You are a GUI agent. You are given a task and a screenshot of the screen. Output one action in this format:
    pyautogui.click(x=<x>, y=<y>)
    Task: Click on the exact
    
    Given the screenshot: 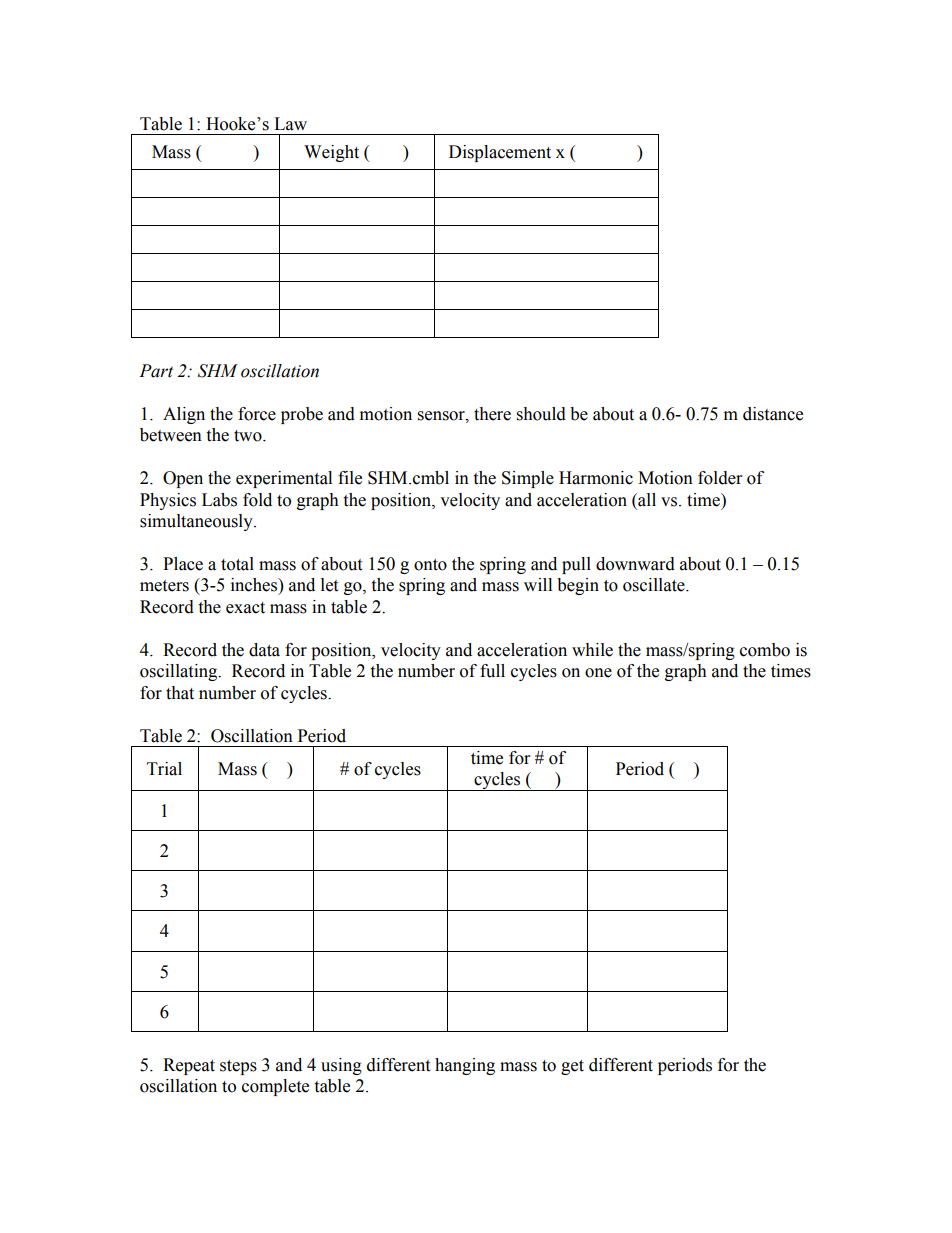 What is the action you would take?
    pyautogui.click(x=245, y=608)
